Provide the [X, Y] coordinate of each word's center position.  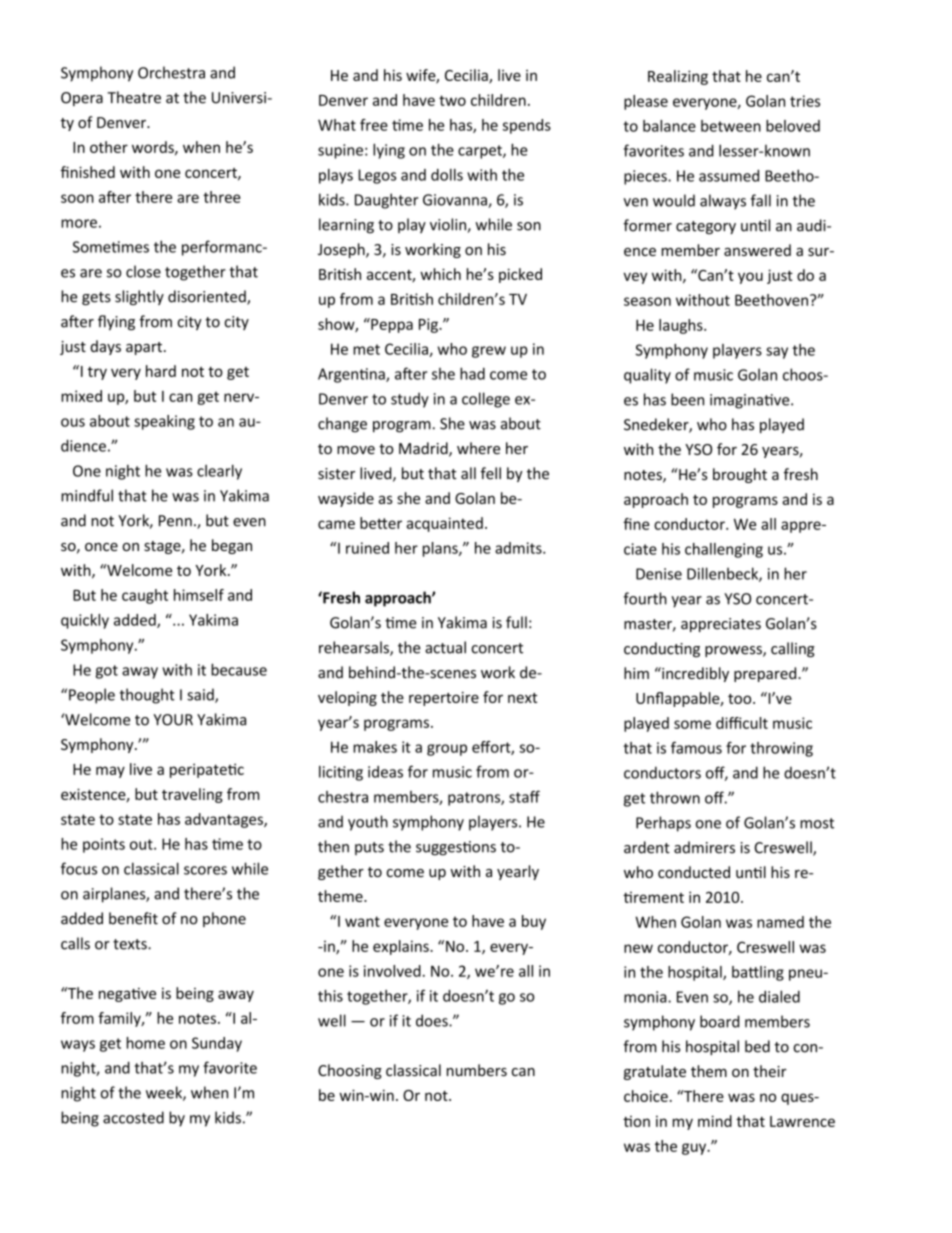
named [780, 922]
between [731, 126]
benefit [133, 918]
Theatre [134, 97]
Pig [429, 325]
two [452, 100]
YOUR [173, 720]
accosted [133, 1117]
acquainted [445, 524]
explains [402, 947]
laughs [682, 326]
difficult [742, 723]
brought [740, 475]
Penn [175, 521]
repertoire [444, 699]
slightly [139, 297]
